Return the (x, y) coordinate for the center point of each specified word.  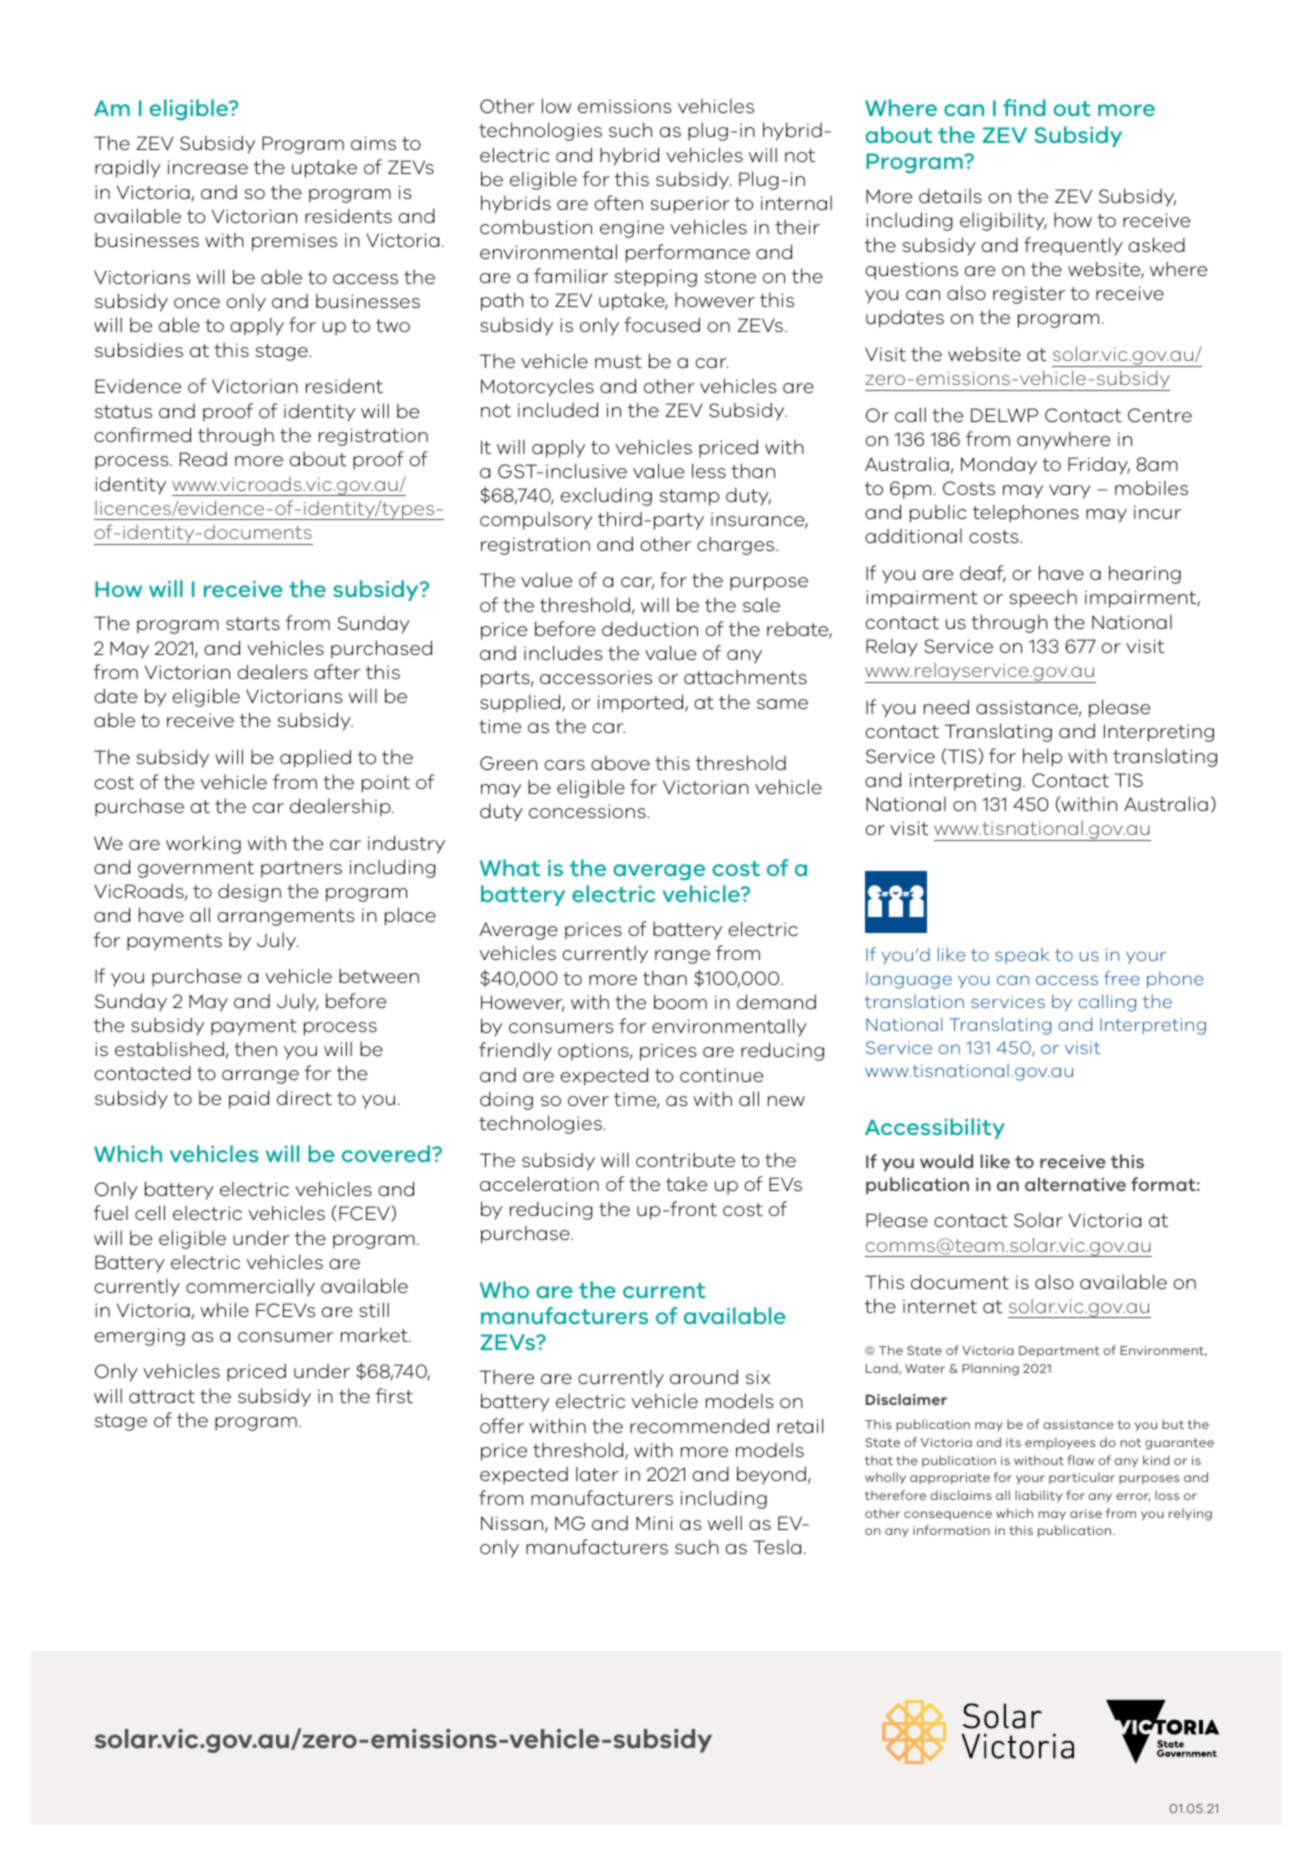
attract (162, 1396)
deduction (650, 629)
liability (1039, 1496)
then (255, 1049)
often (618, 202)
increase (208, 167)
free (1122, 978)
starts (253, 623)
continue (721, 1075)
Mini (654, 1523)
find (1024, 107)
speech (1043, 599)
